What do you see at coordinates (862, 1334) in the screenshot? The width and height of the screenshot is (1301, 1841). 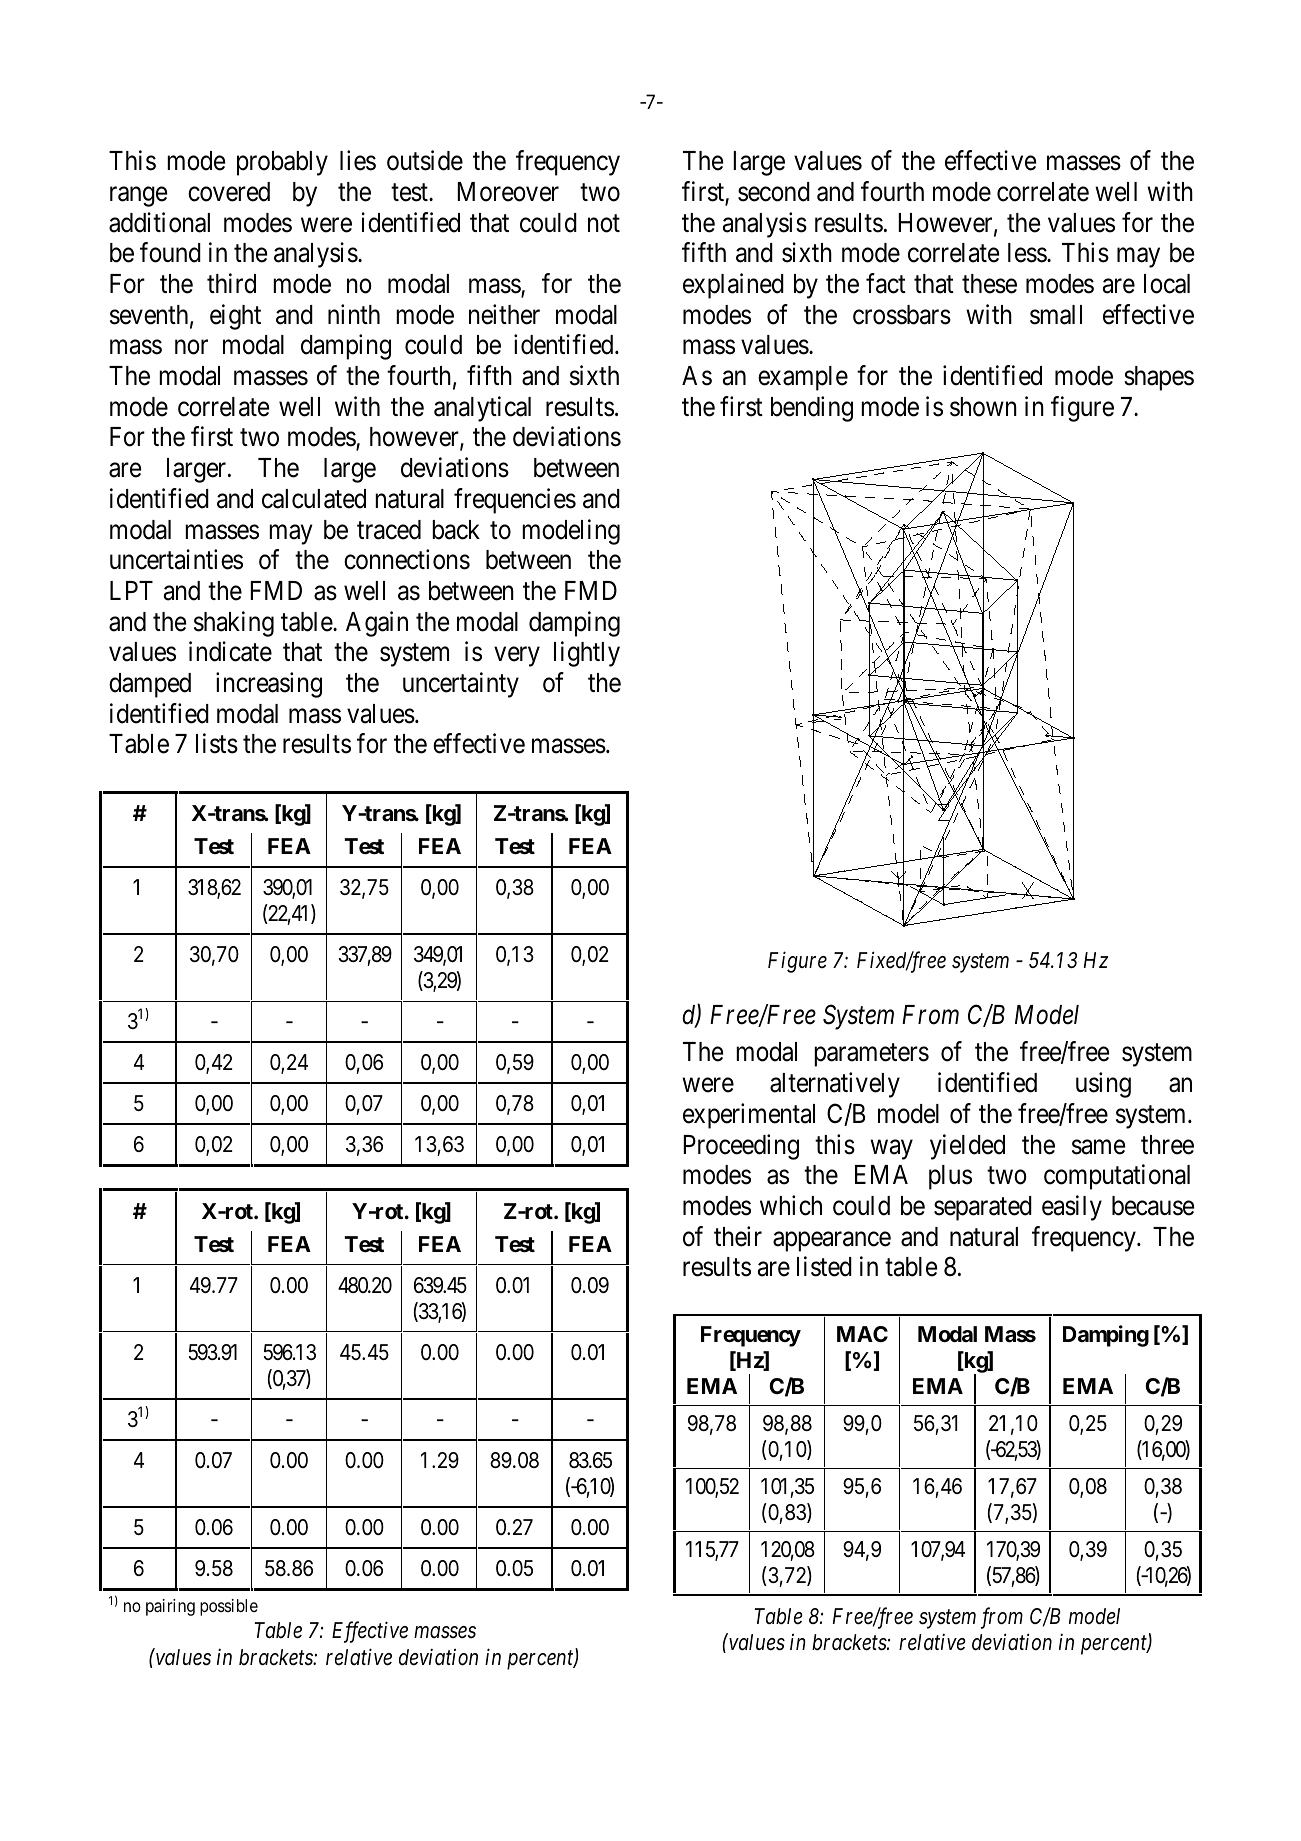 I see `MAC` at bounding box center [862, 1334].
